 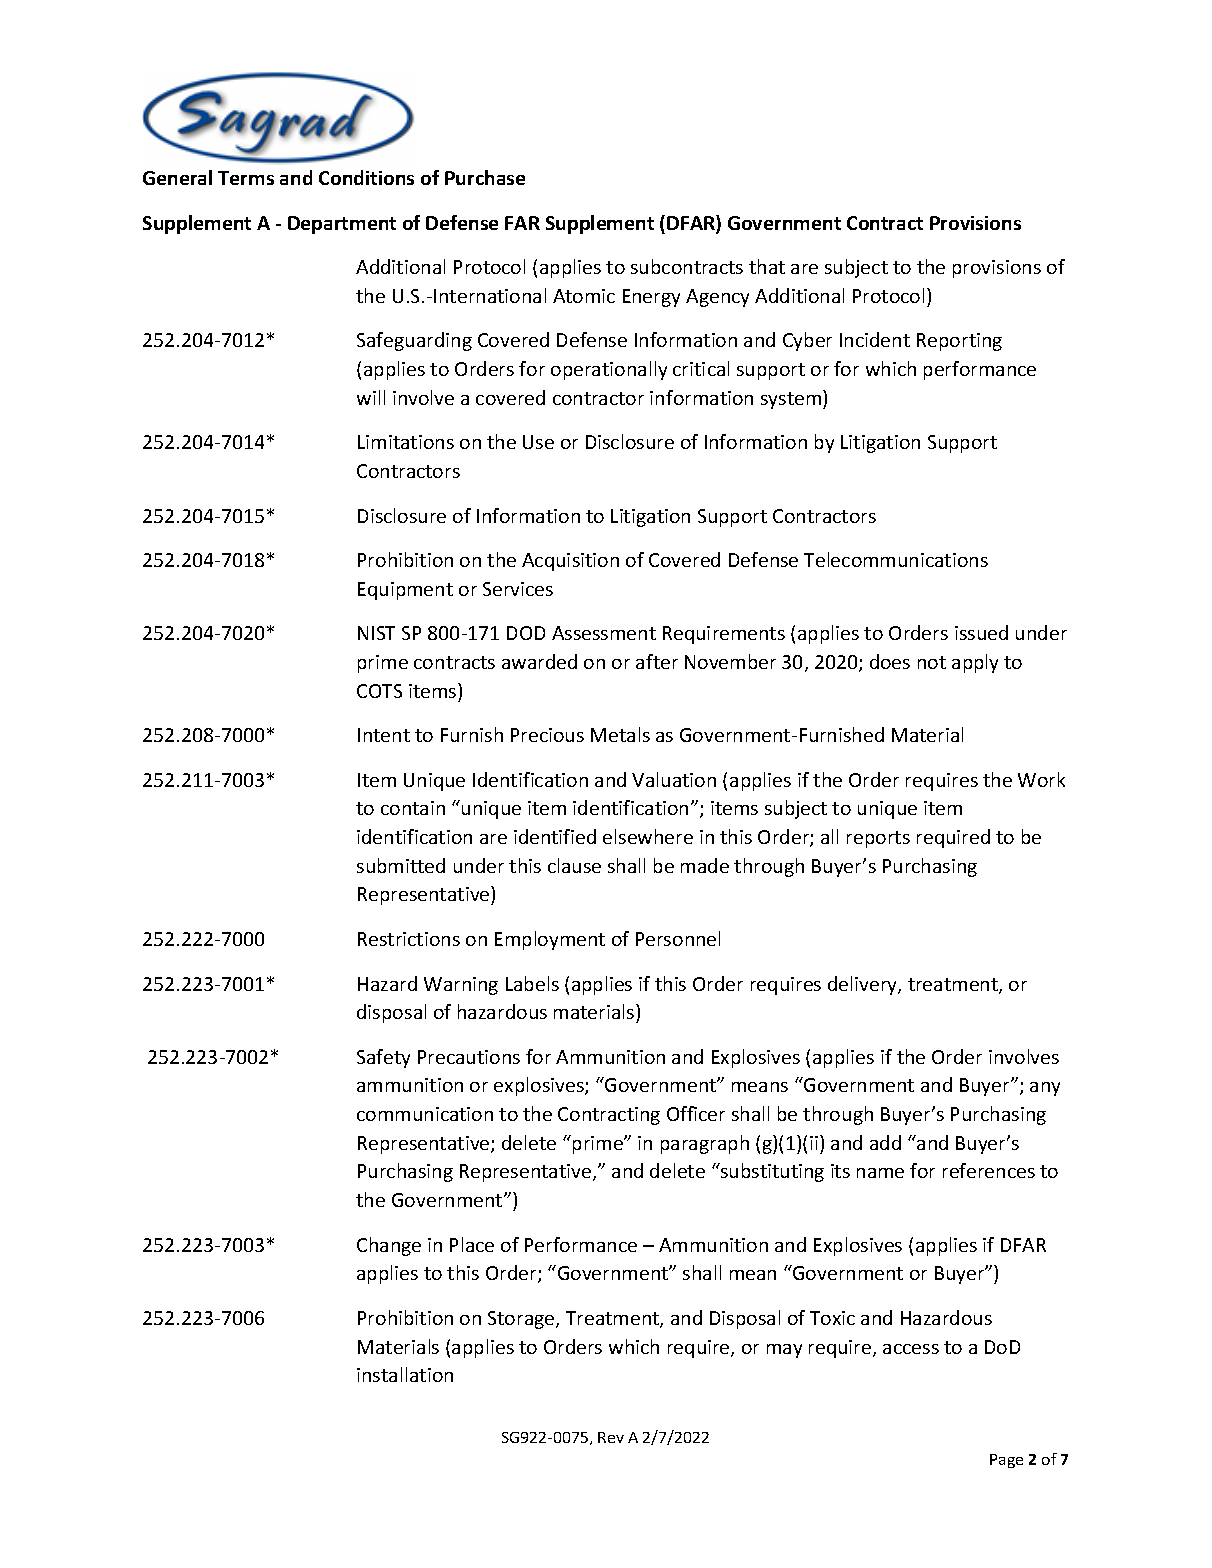 I want to click on Atomic, so click(x=584, y=296).
